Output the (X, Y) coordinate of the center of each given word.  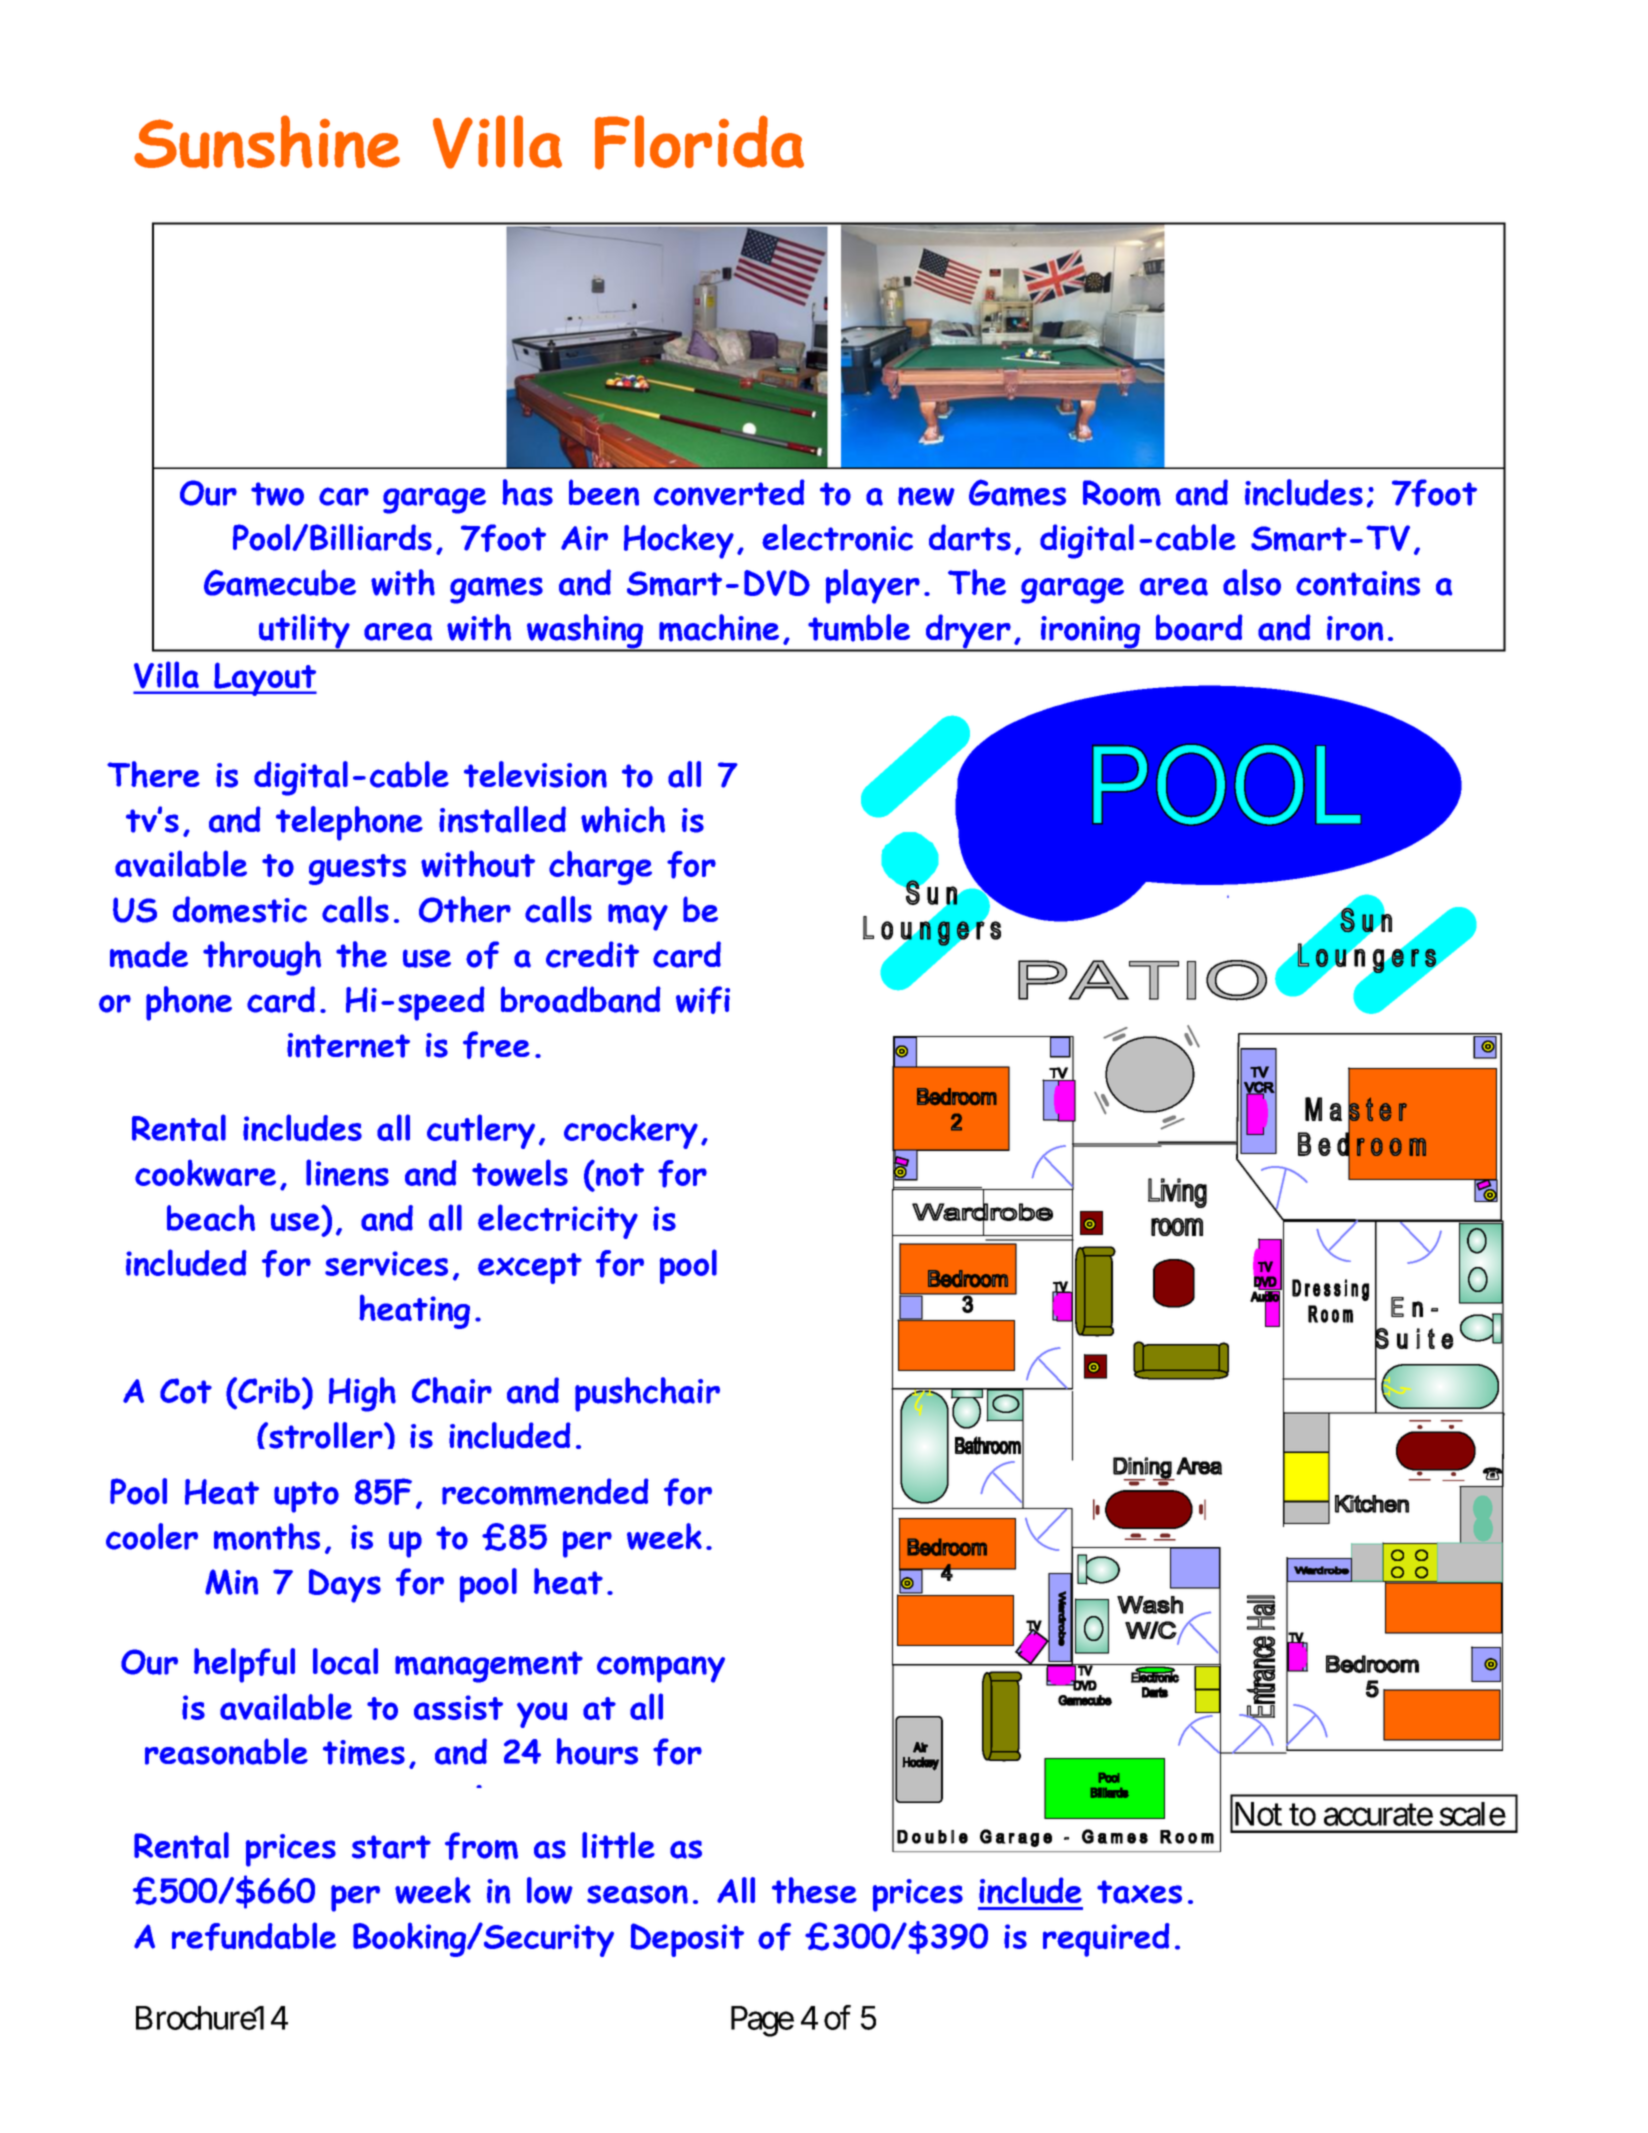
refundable (254, 1936)
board (1199, 627)
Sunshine (267, 142)
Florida (699, 142)
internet (348, 1045)
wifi (703, 1000)
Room (1122, 493)
